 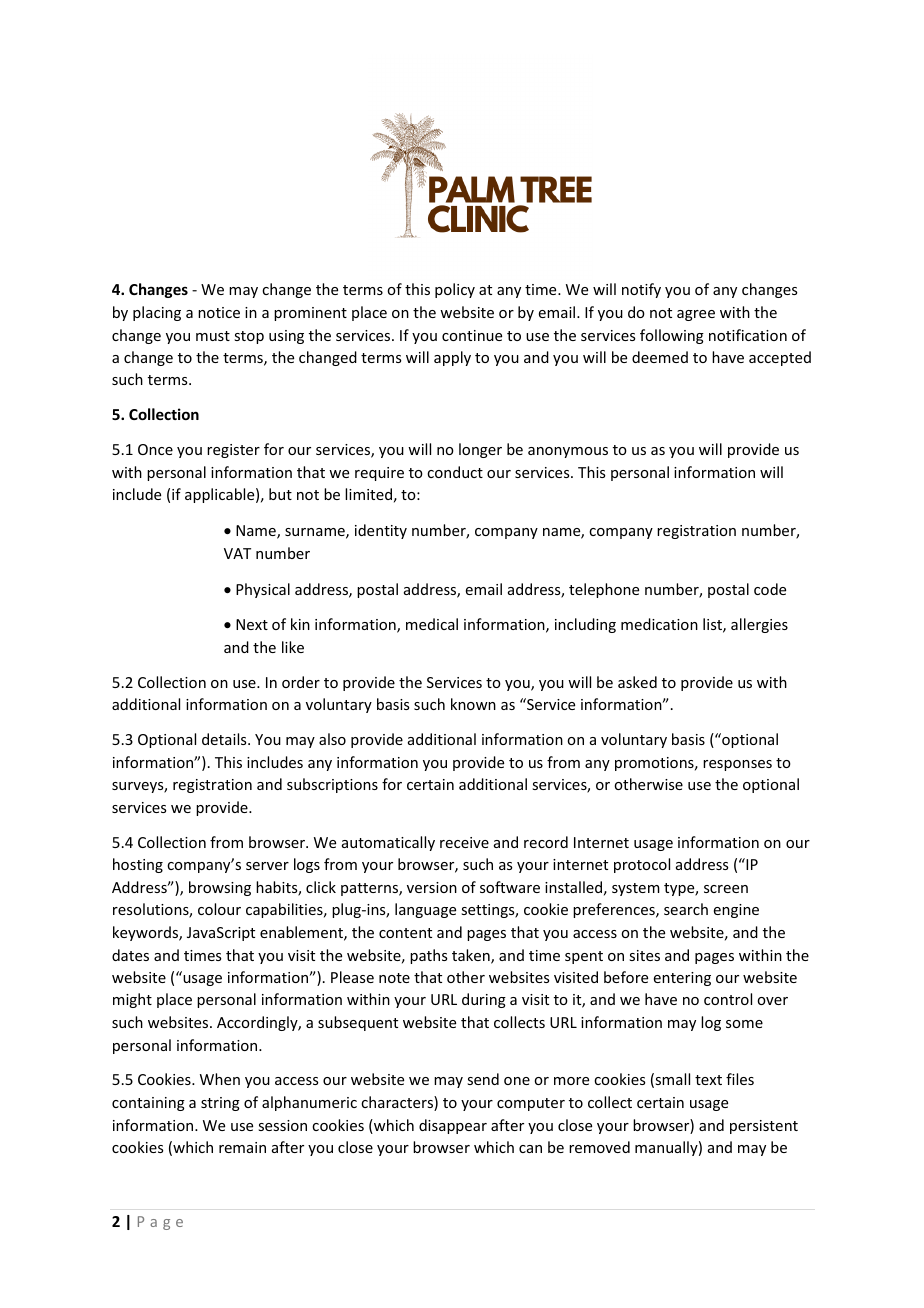 I want to click on continue, so click(x=472, y=335).
